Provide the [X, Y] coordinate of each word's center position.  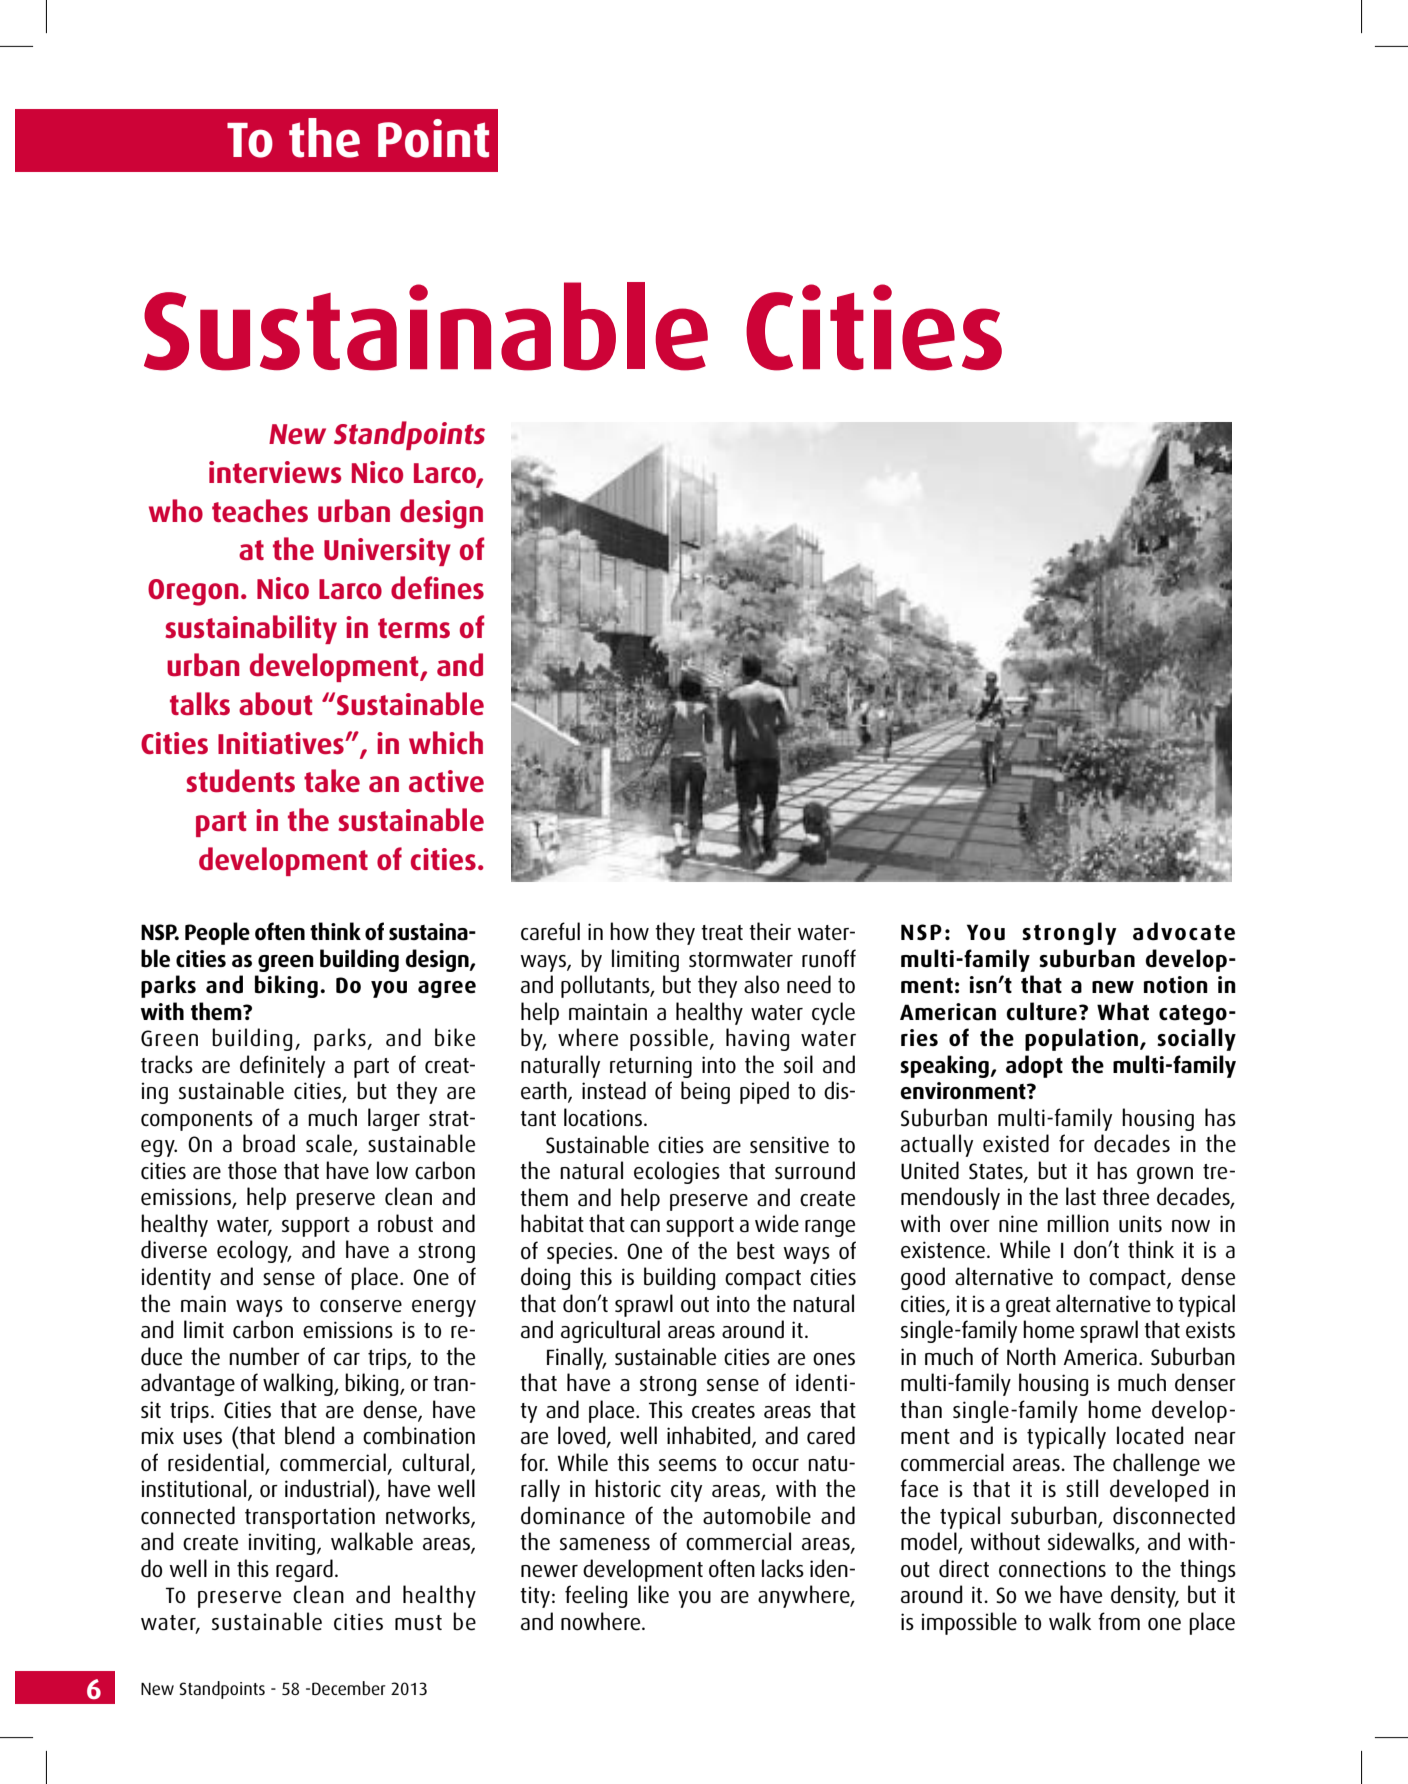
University [387, 552]
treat [722, 933]
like [653, 1594]
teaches [260, 511]
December [349, 1688]
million [1078, 1223]
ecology [254, 1251]
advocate [1184, 931]
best [756, 1250]
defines [437, 588]
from [1119, 1621]
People [217, 933]
